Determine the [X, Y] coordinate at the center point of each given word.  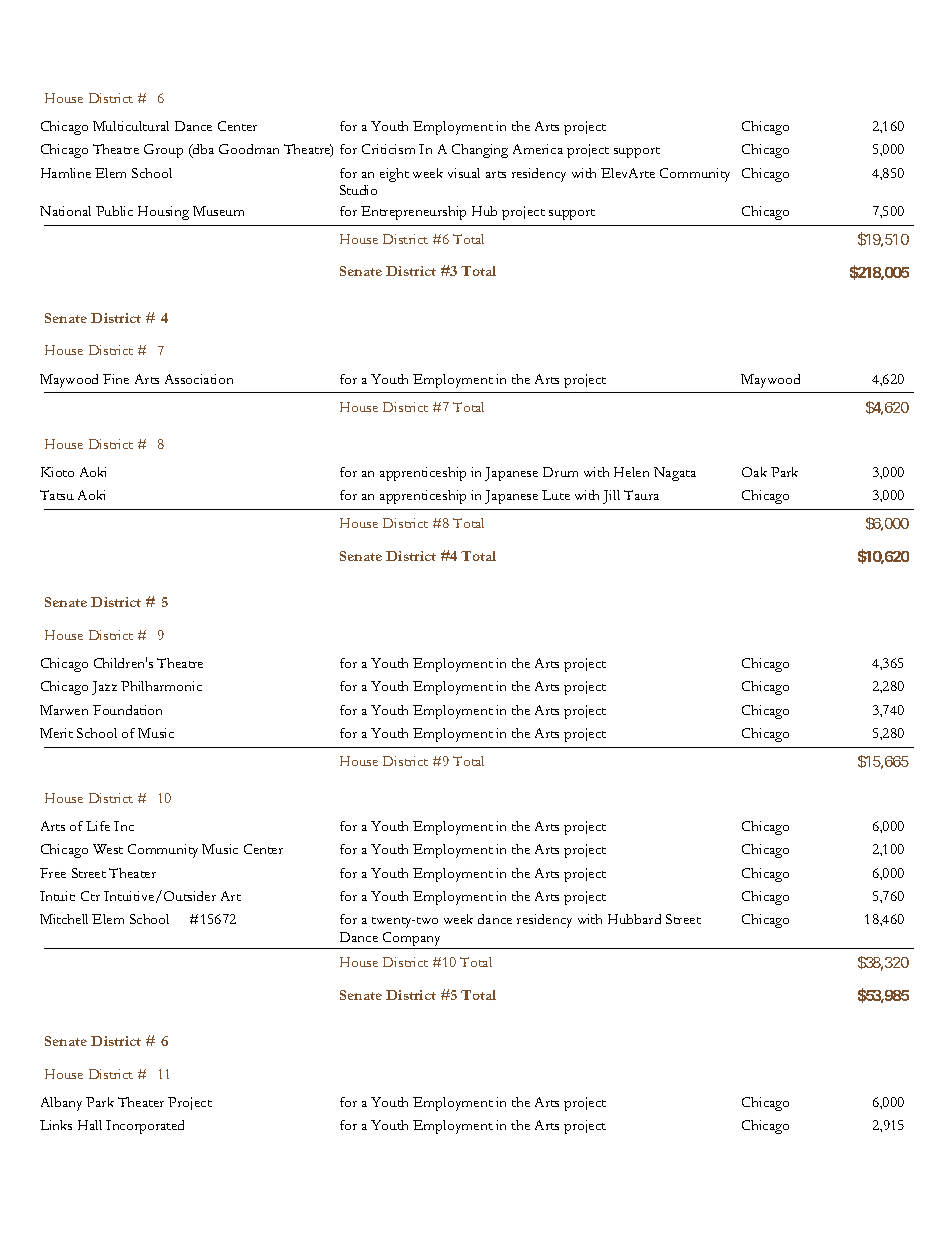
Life [98, 826]
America [538, 149]
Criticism [388, 149]
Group [163, 151]
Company [412, 940]
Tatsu [57, 495]
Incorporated [145, 1127]
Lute [556, 495]
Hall [90, 1125]
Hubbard [634, 919]
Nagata [675, 474]
